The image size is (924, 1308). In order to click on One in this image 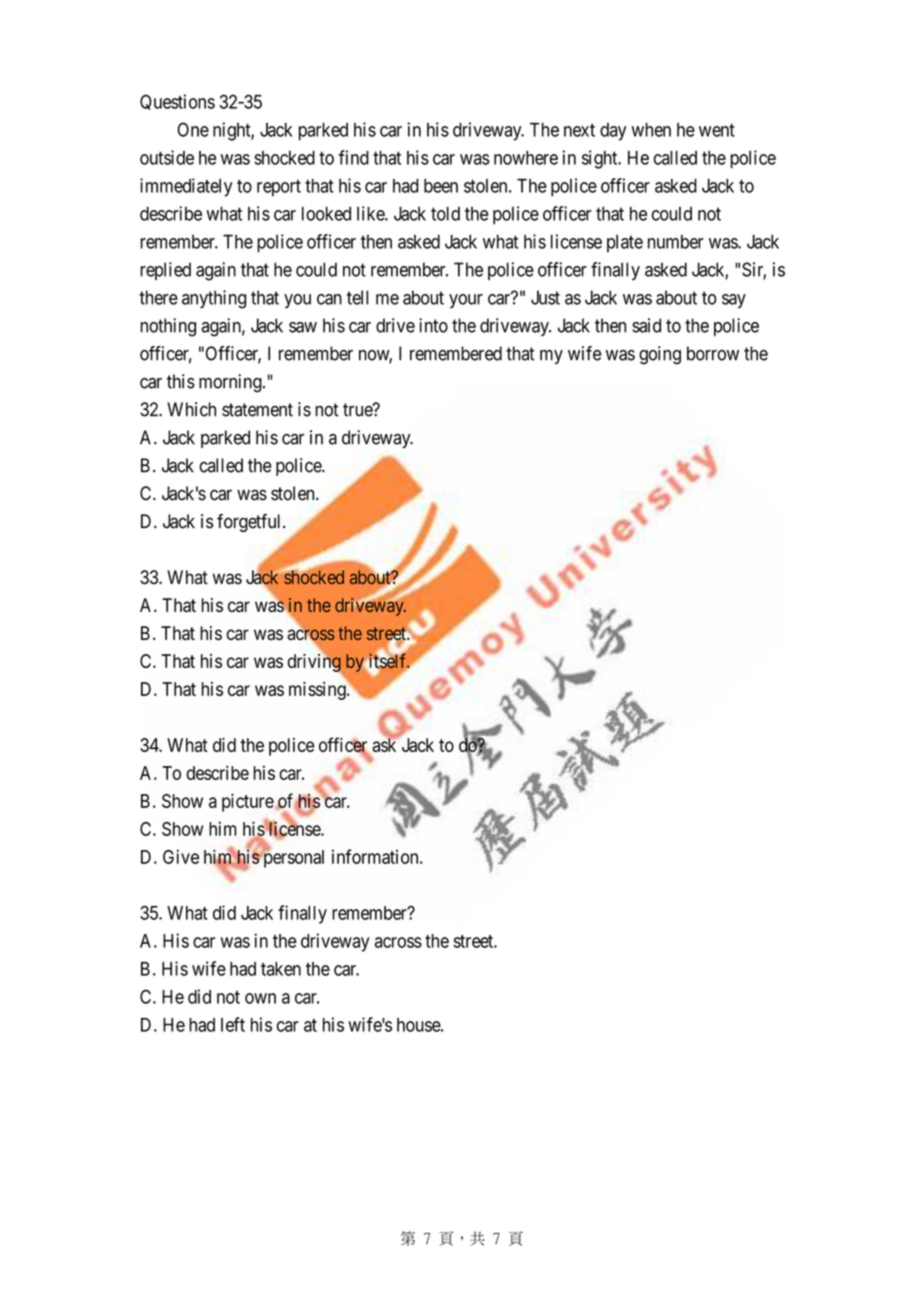, I will do `click(193, 129)`.
